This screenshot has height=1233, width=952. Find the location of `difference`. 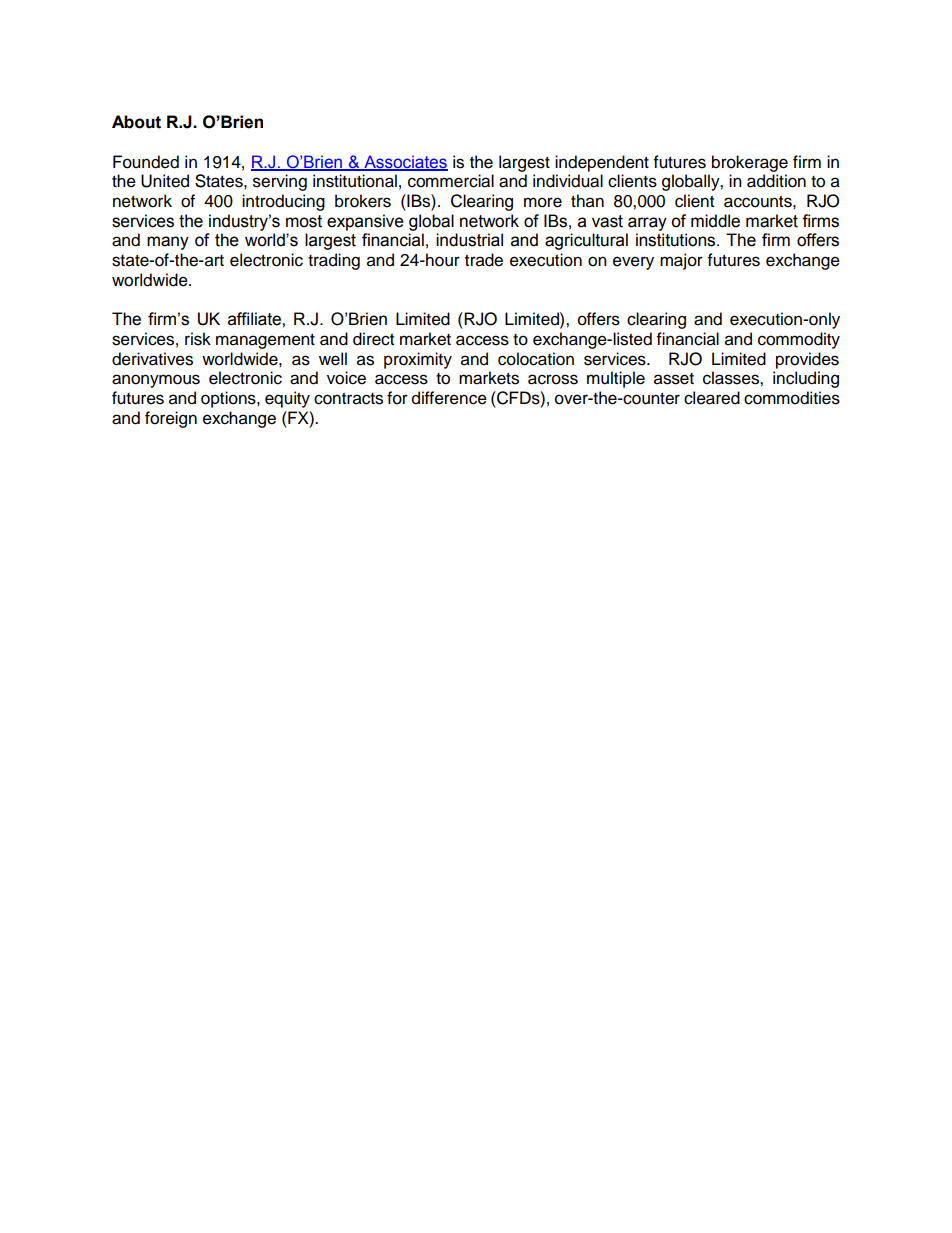

difference is located at coordinates (449, 398).
